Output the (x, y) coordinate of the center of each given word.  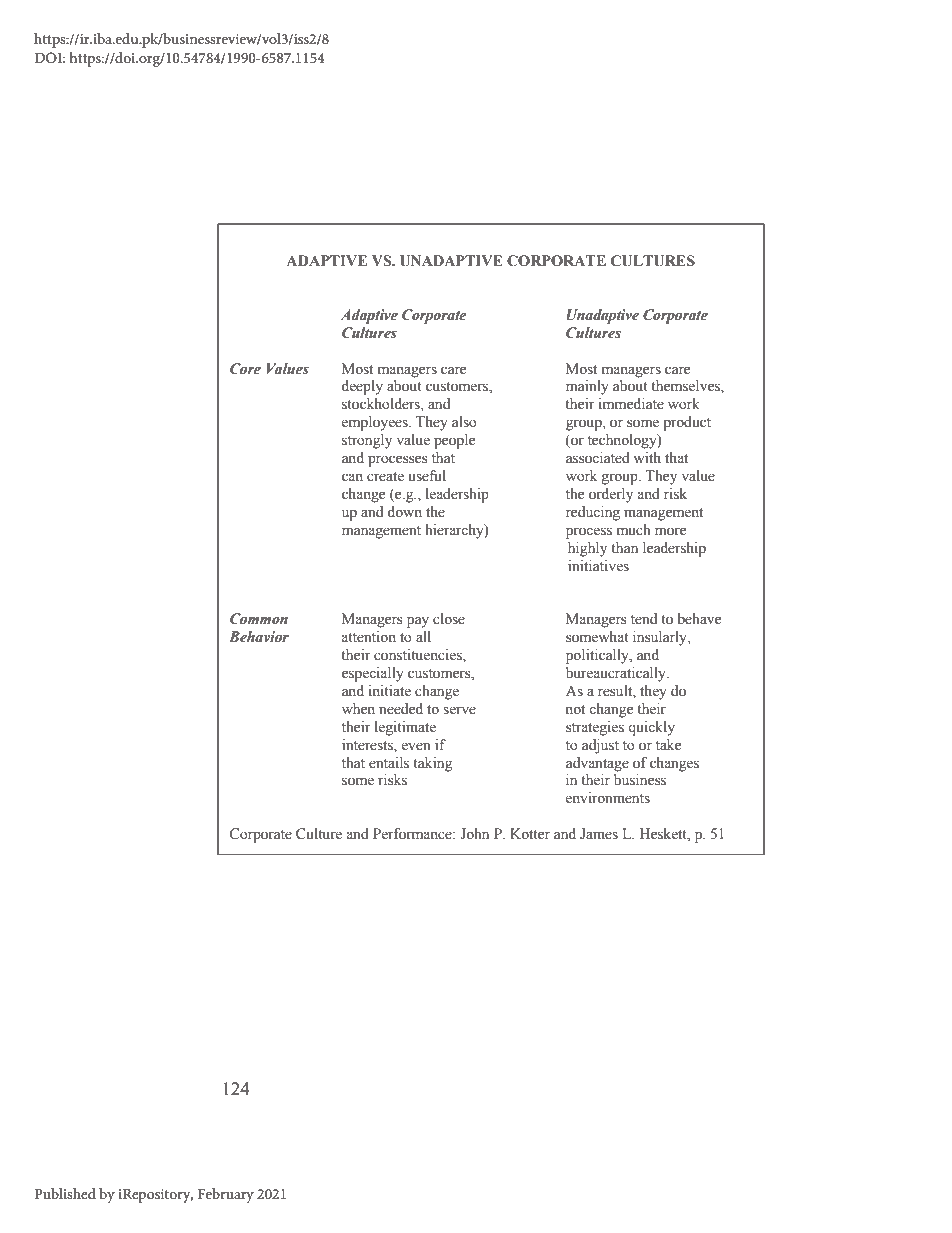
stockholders (382, 405)
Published (65, 1193)
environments (608, 798)
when (358, 709)
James (599, 834)
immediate (631, 404)
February (225, 1195)
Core (245, 369)
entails (389, 763)
